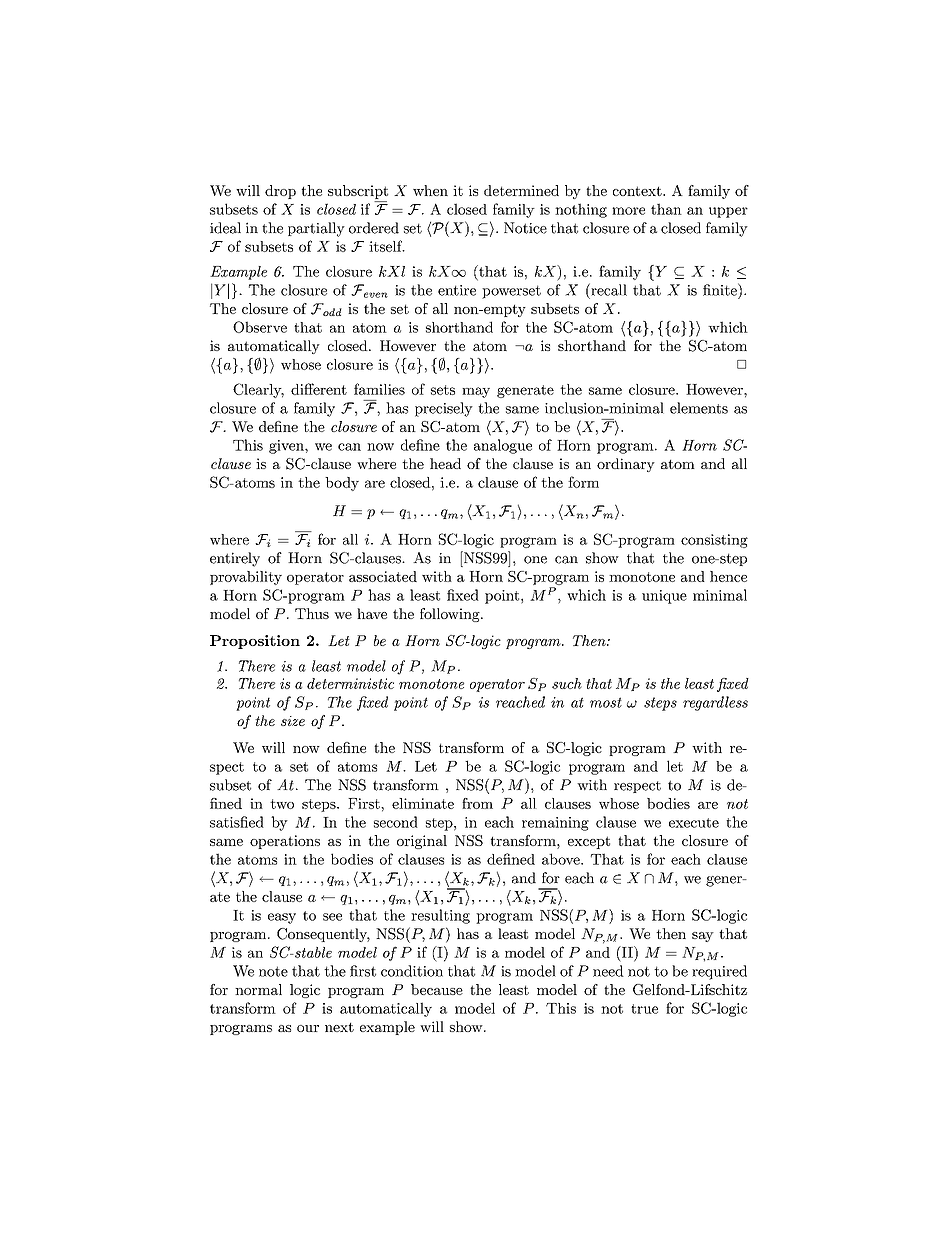 The width and height of the image is (952, 1233). I want to click on more, so click(628, 211).
